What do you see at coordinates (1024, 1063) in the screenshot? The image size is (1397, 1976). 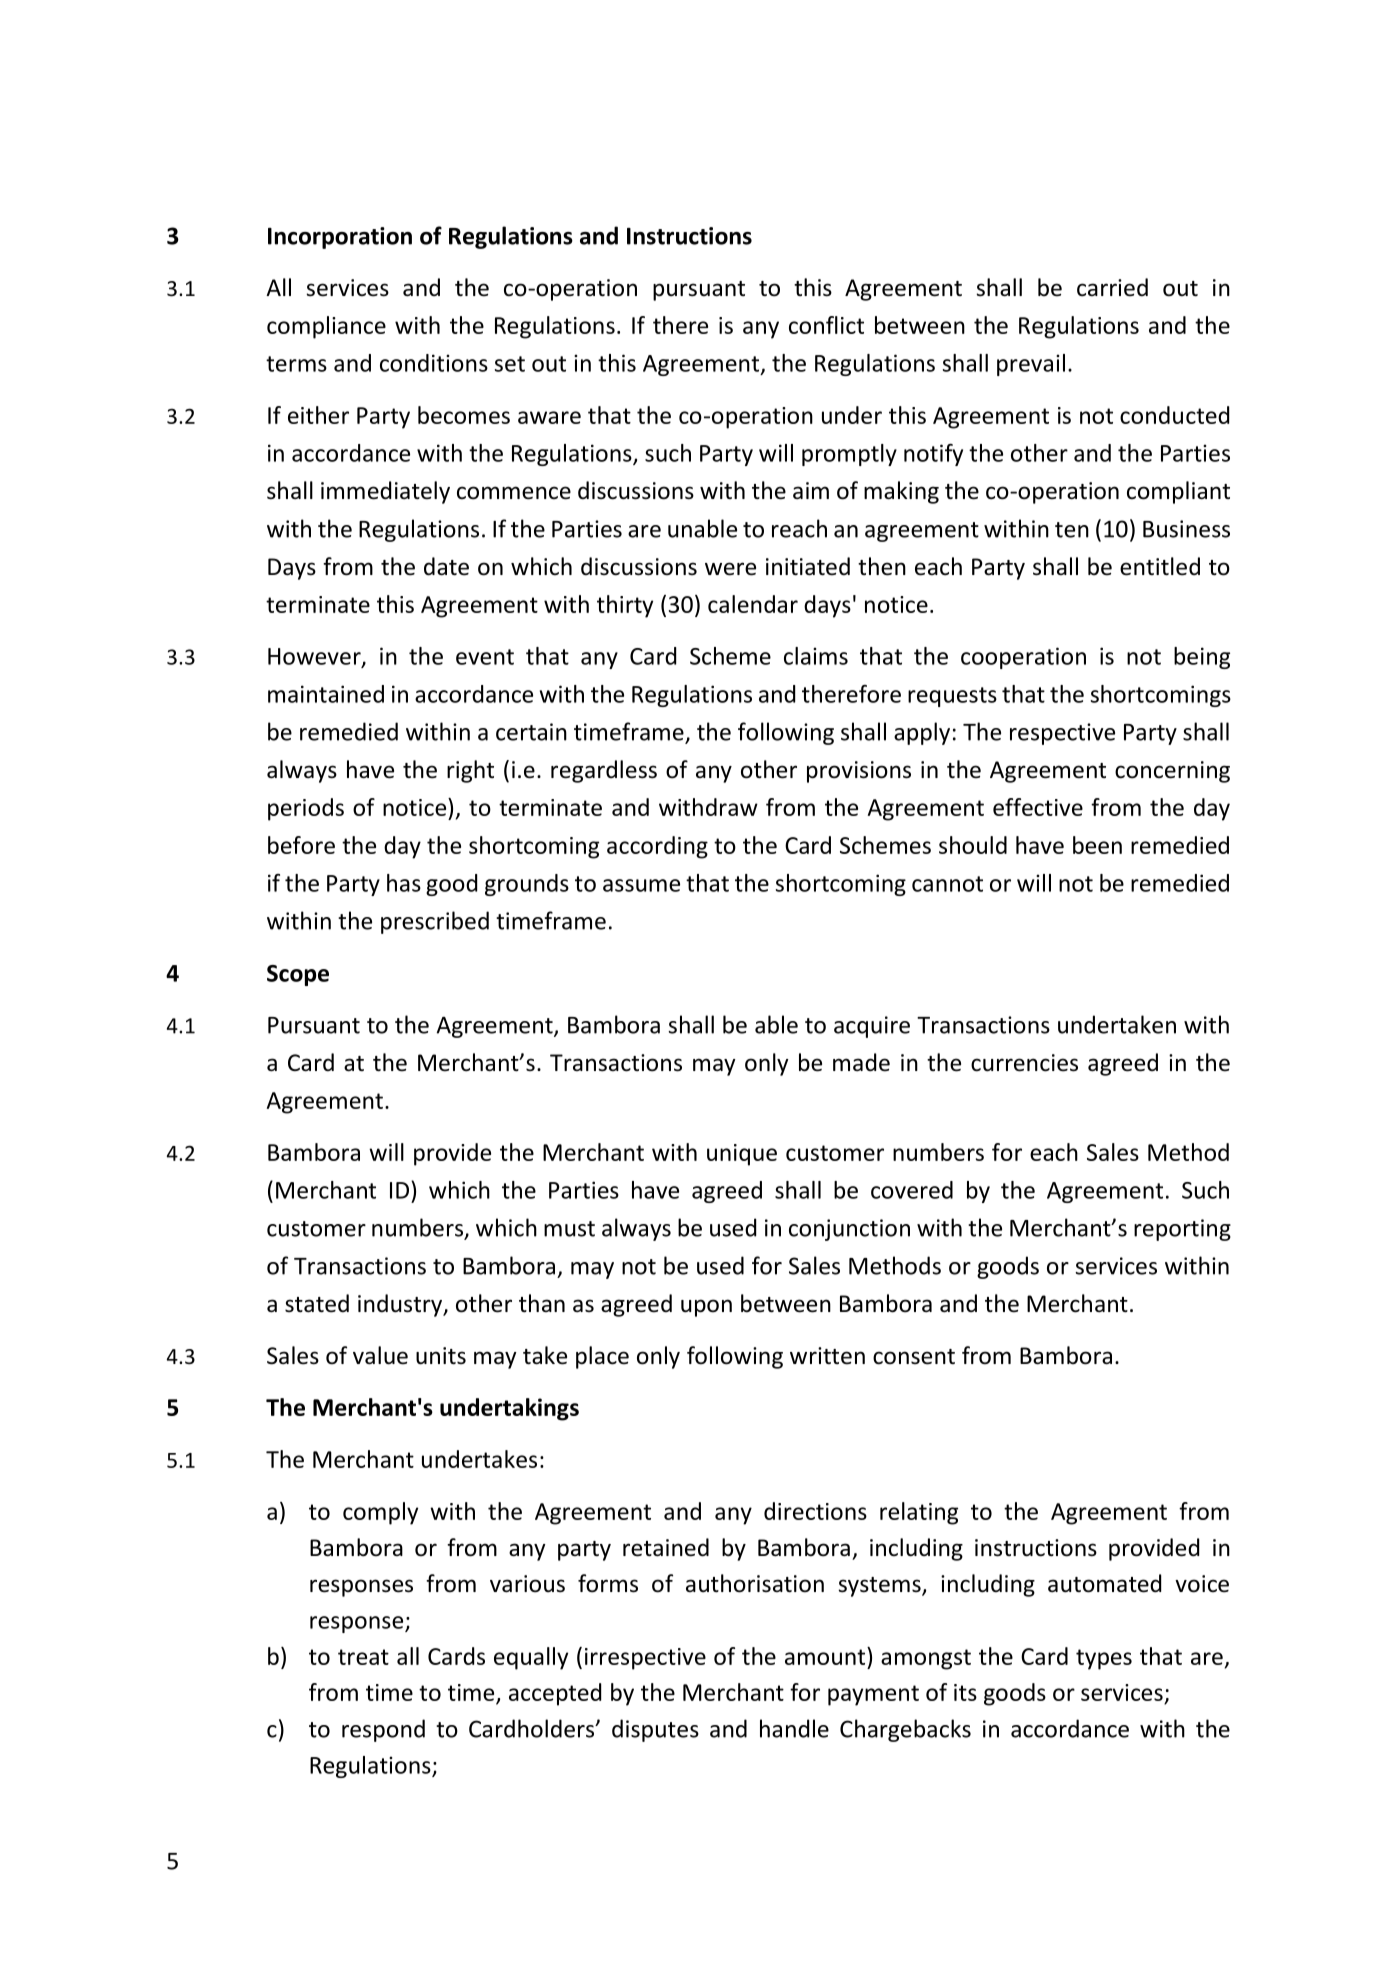 I see `currencies` at bounding box center [1024, 1063].
